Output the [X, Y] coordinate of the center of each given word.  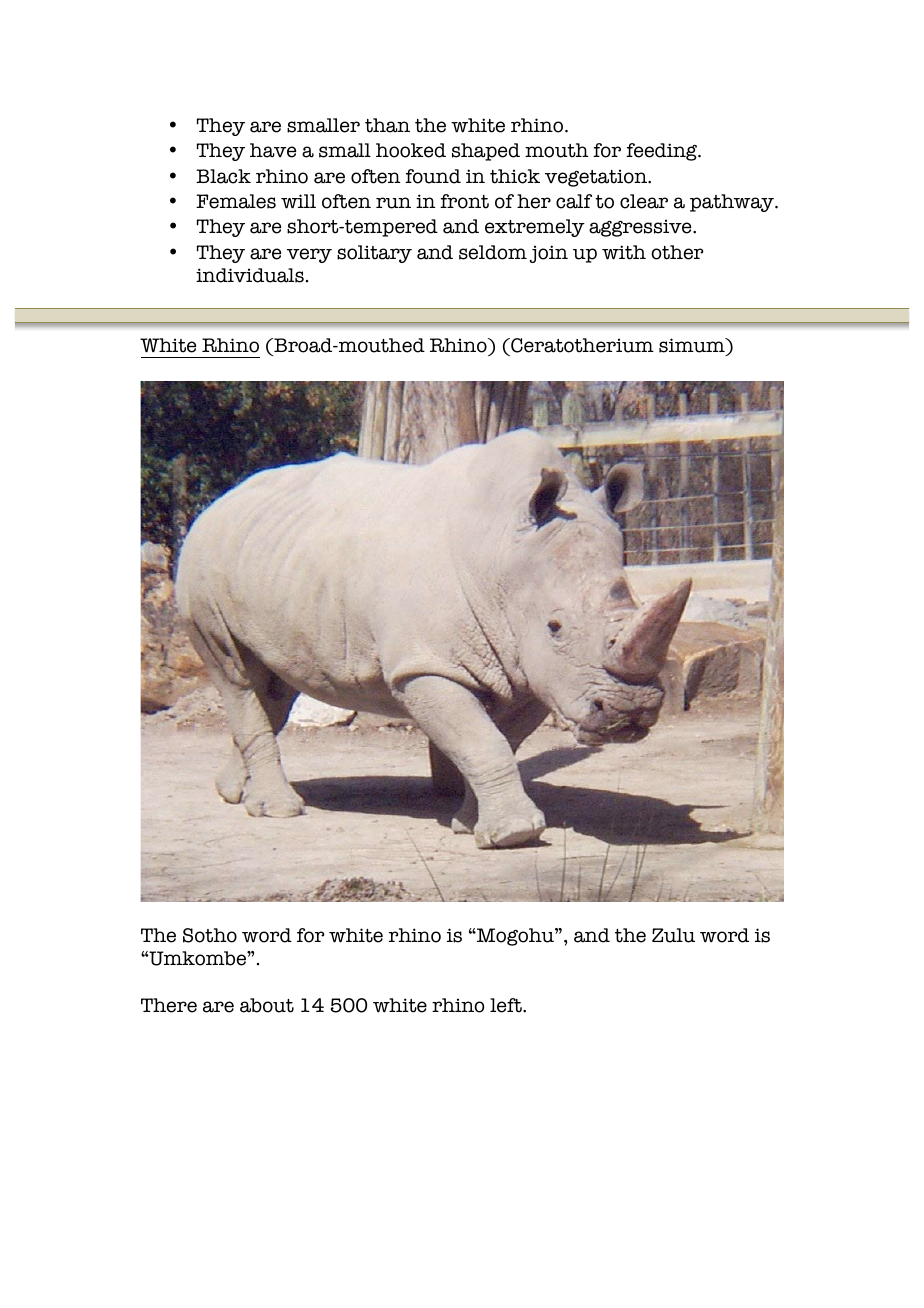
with [624, 252]
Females [236, 201]
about [267, 1005]
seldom [493, 252]
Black [223, 176]
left [507, 1005]
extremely [535, 228]
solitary [374, 254]
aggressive [641, 228]
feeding [663, 152]
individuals [250, 275]
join [549, 254]
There [169, 1005]
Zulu [673, 935]
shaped [486, 152]
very [309, 255]
